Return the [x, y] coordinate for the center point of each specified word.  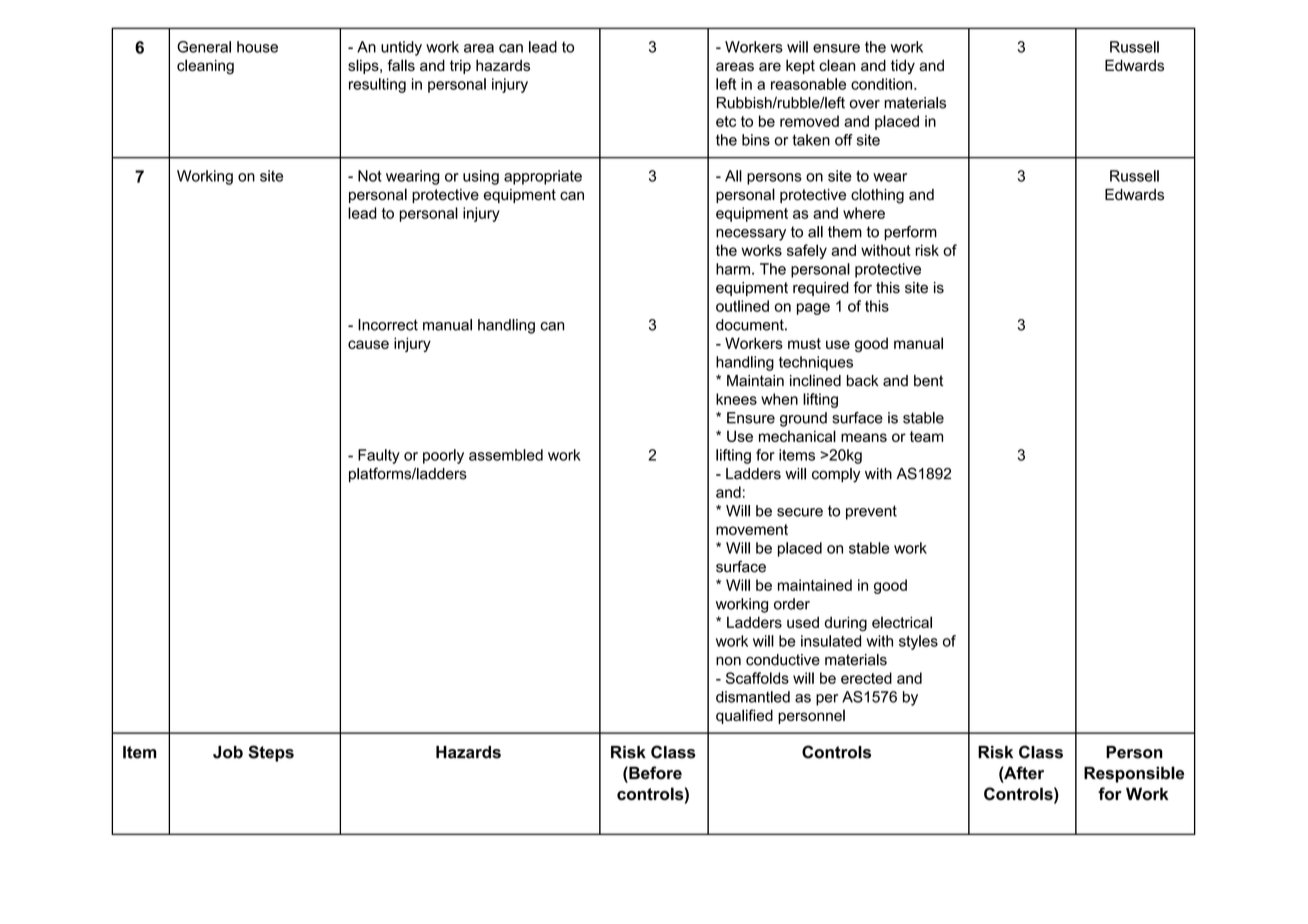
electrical [902, 622]
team [926, 436]
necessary [751, 235]
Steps [271, 753]
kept [800, 67]
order [792, 604]
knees [736, 399]
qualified [744, 716]
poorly [443, 456]
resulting [377, 85]
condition [883, 84]
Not [370, 176]
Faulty [379, 456]
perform [910, 233]
